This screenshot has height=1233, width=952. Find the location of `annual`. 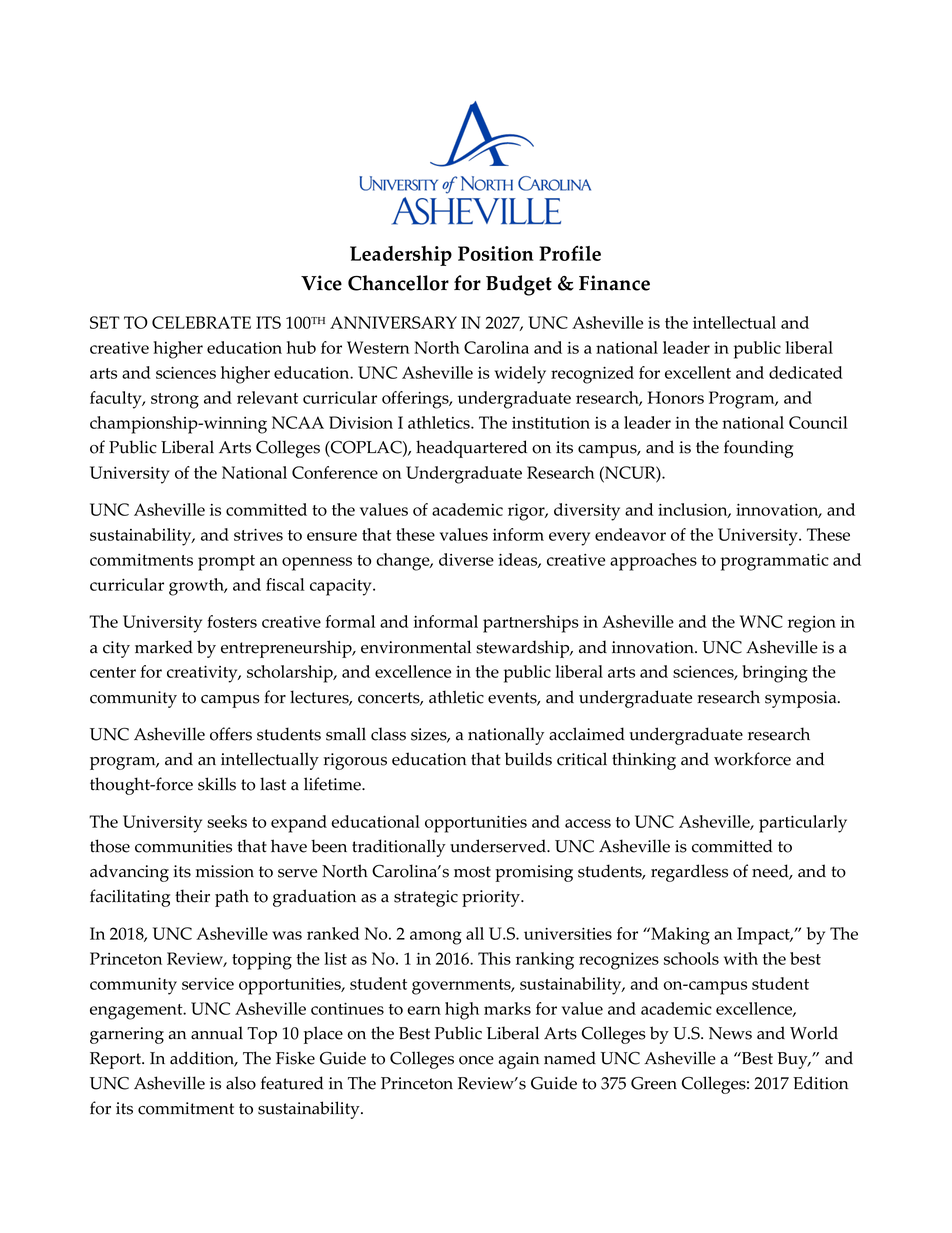

annual is located at coordinates (217, 1033).
